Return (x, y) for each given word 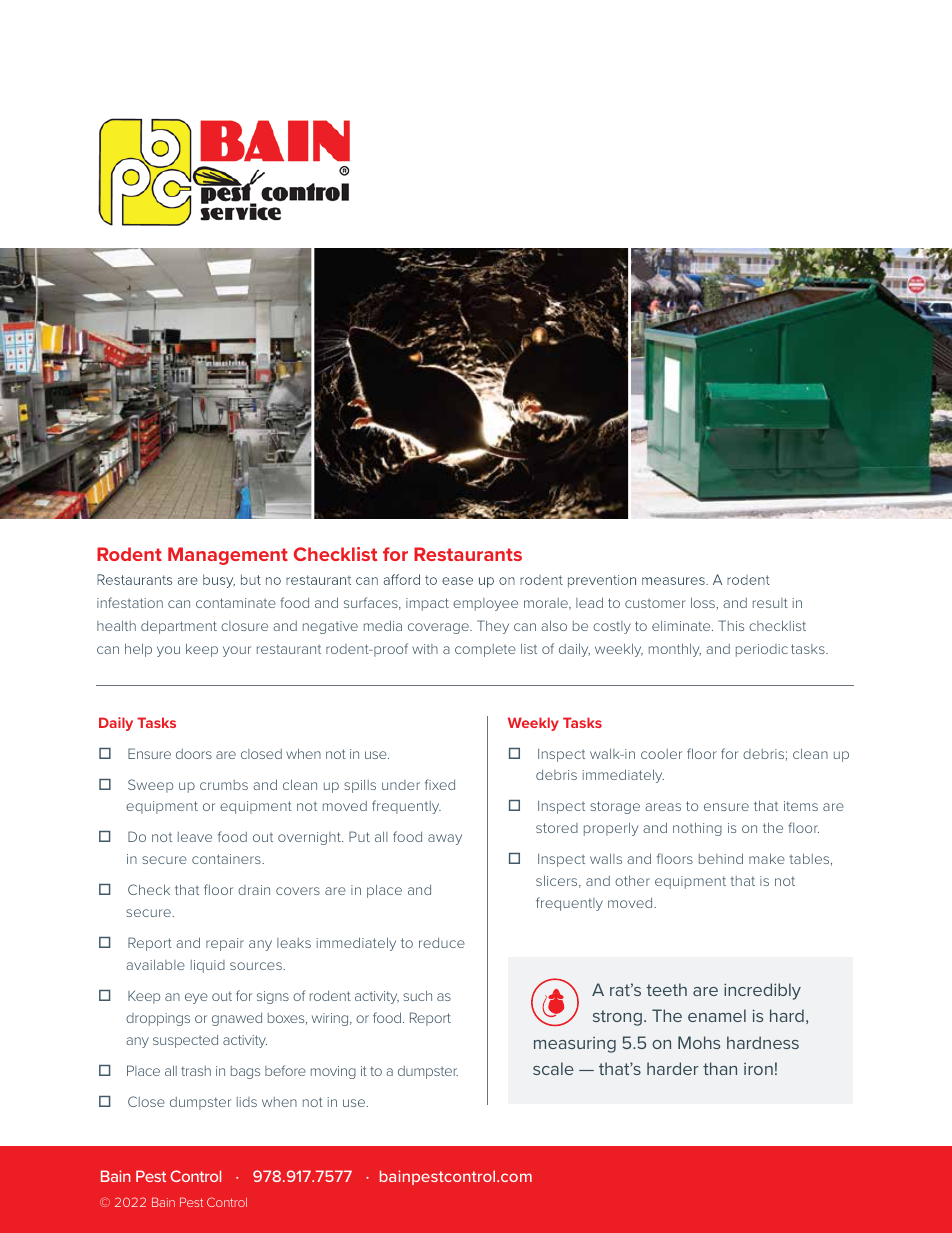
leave (195, 837)
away (445, 839)
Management (228, 556)
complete (485, 650)
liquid (208, 966)
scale (553, 1068)
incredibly (762, 991)
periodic (762, 650)
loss (704, 603)
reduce (442, 943)
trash (196, 1071)
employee (485, 604)
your (237, 651)
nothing (697, 829)
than (720, 1068)
